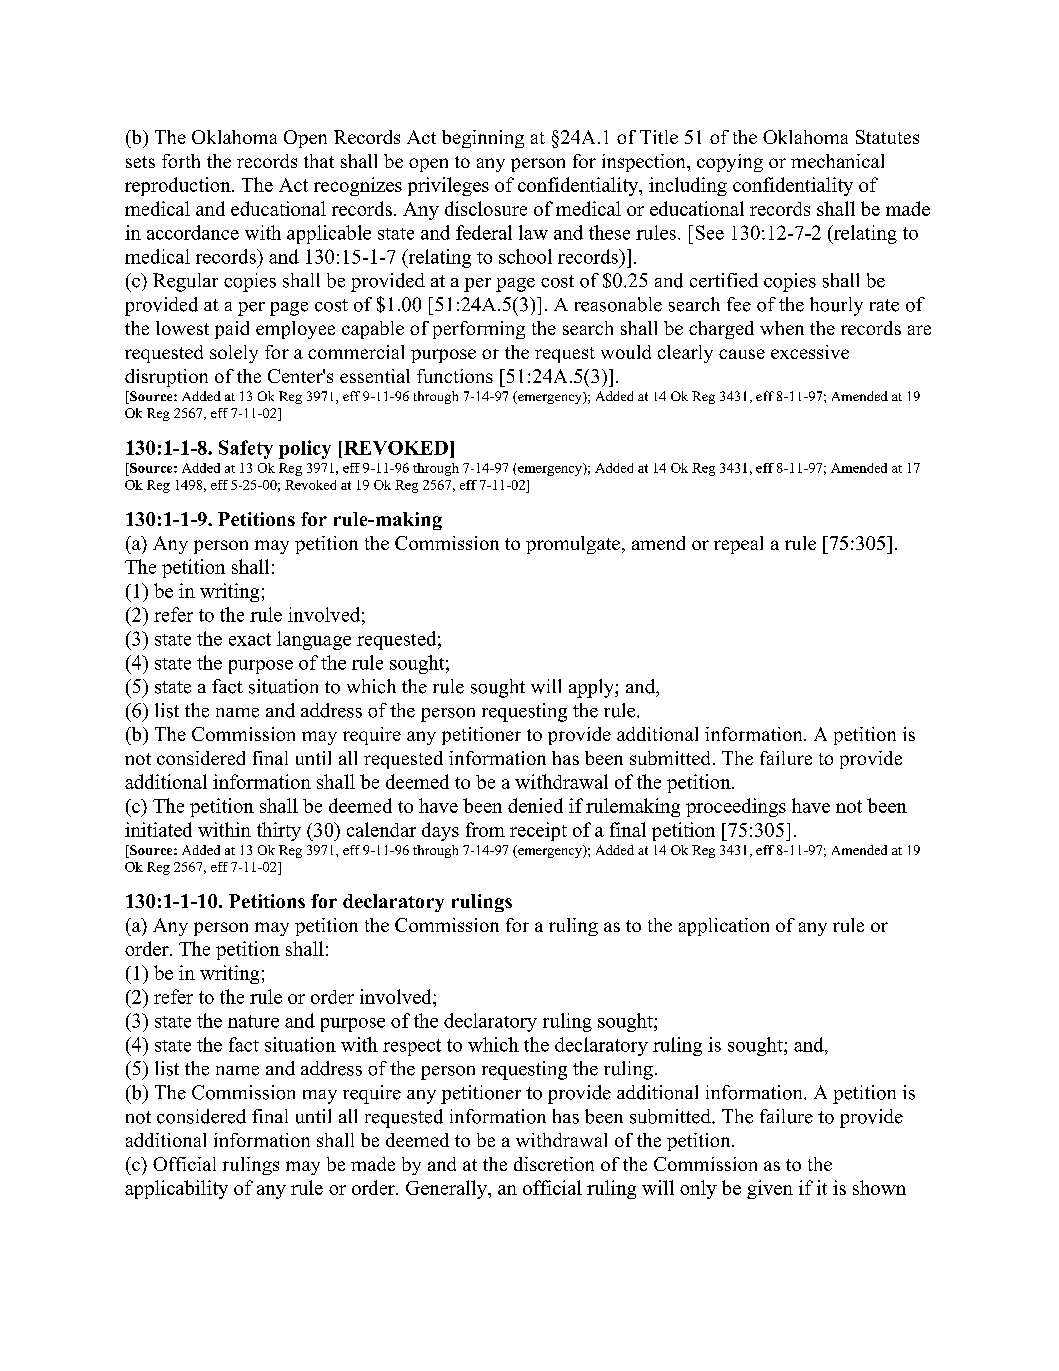  I want to click on Safety, so click(246, 449).
